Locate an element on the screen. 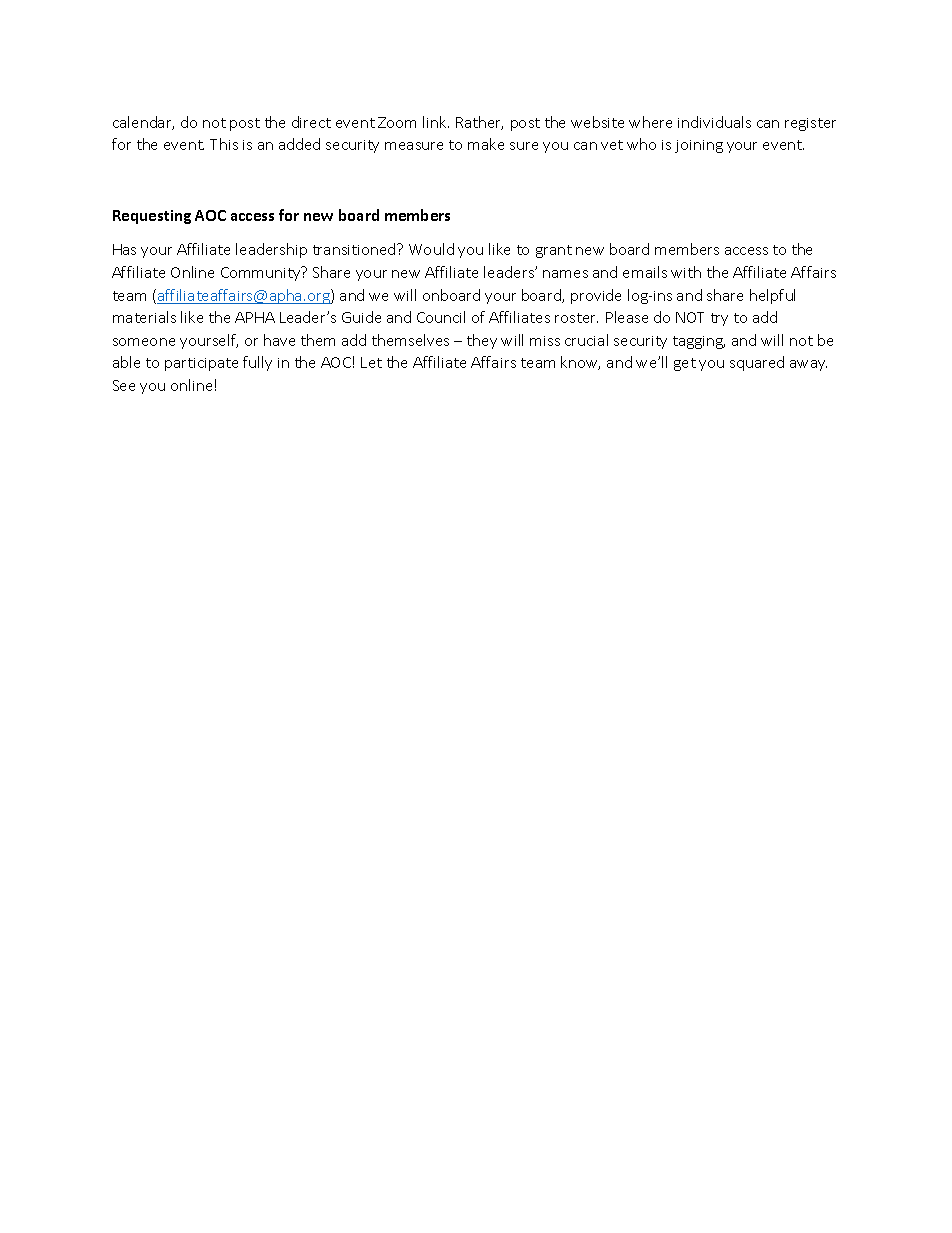  make is located at coordinates (486, 144).
